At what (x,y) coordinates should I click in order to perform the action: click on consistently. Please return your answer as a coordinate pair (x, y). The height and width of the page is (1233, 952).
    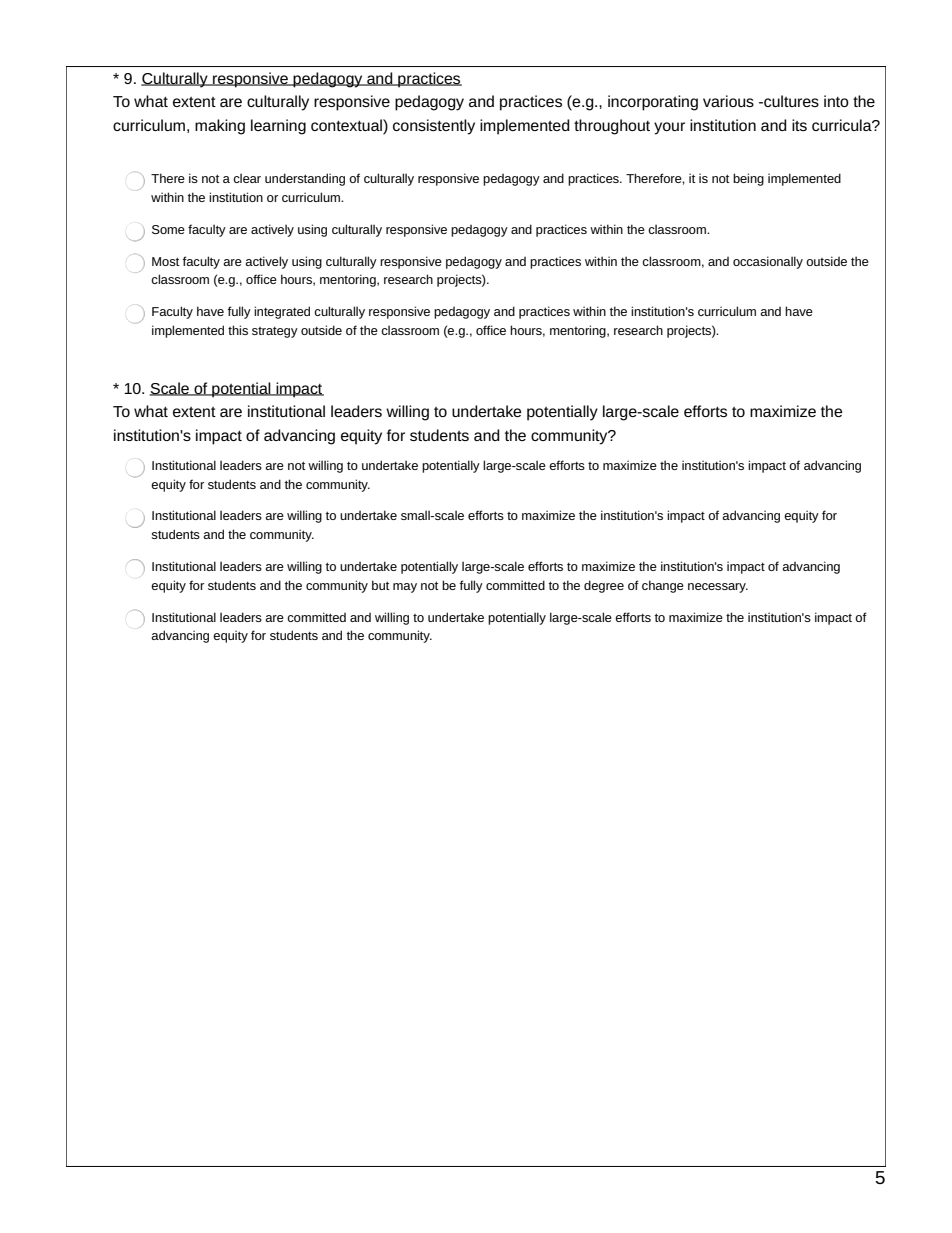
    Looking at the image, I should click on (434, 127).
